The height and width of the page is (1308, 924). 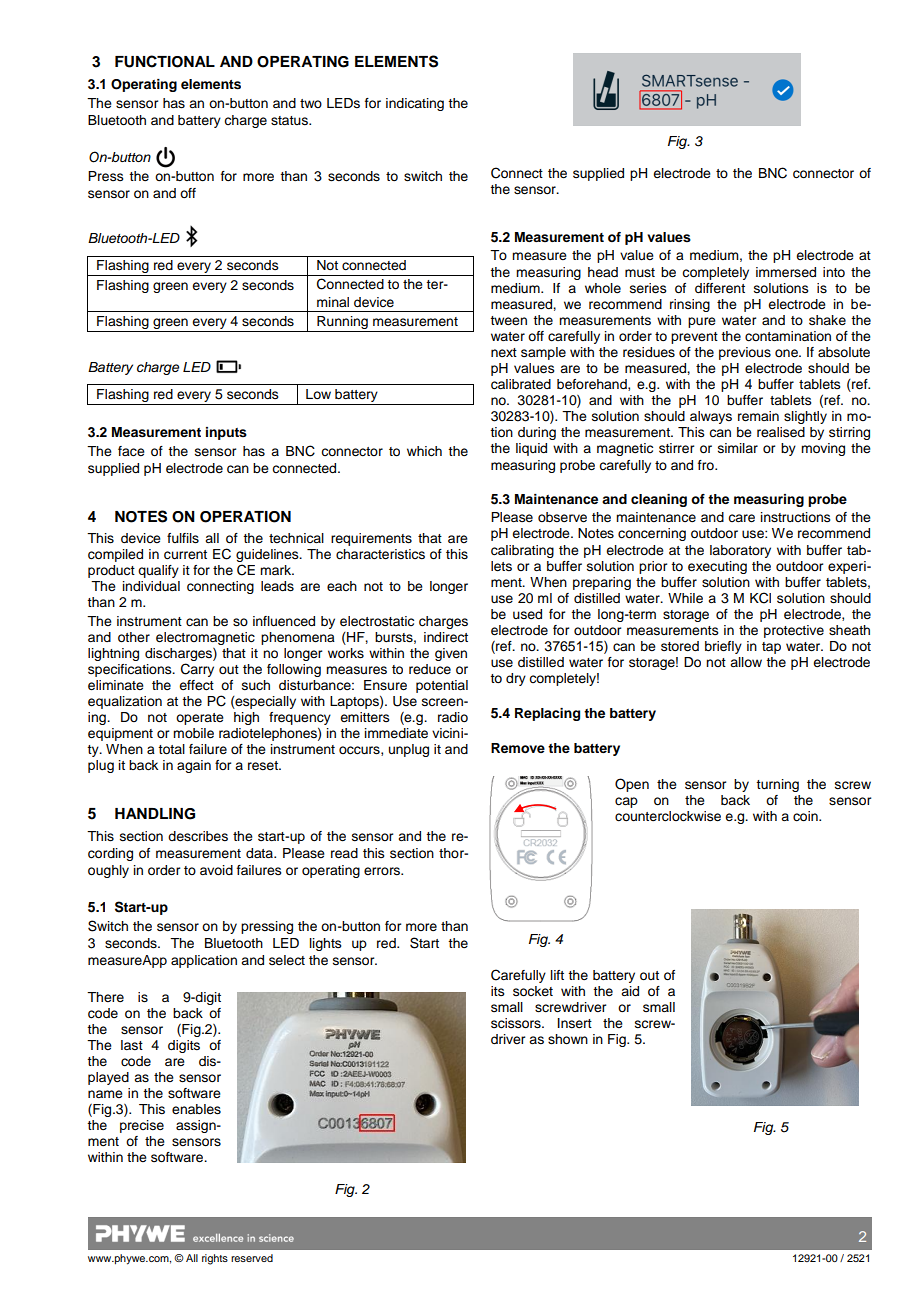 What do you see at coordinates (215, 1259) in the page?
I see `rights` at bounding box center [215, 1259].
